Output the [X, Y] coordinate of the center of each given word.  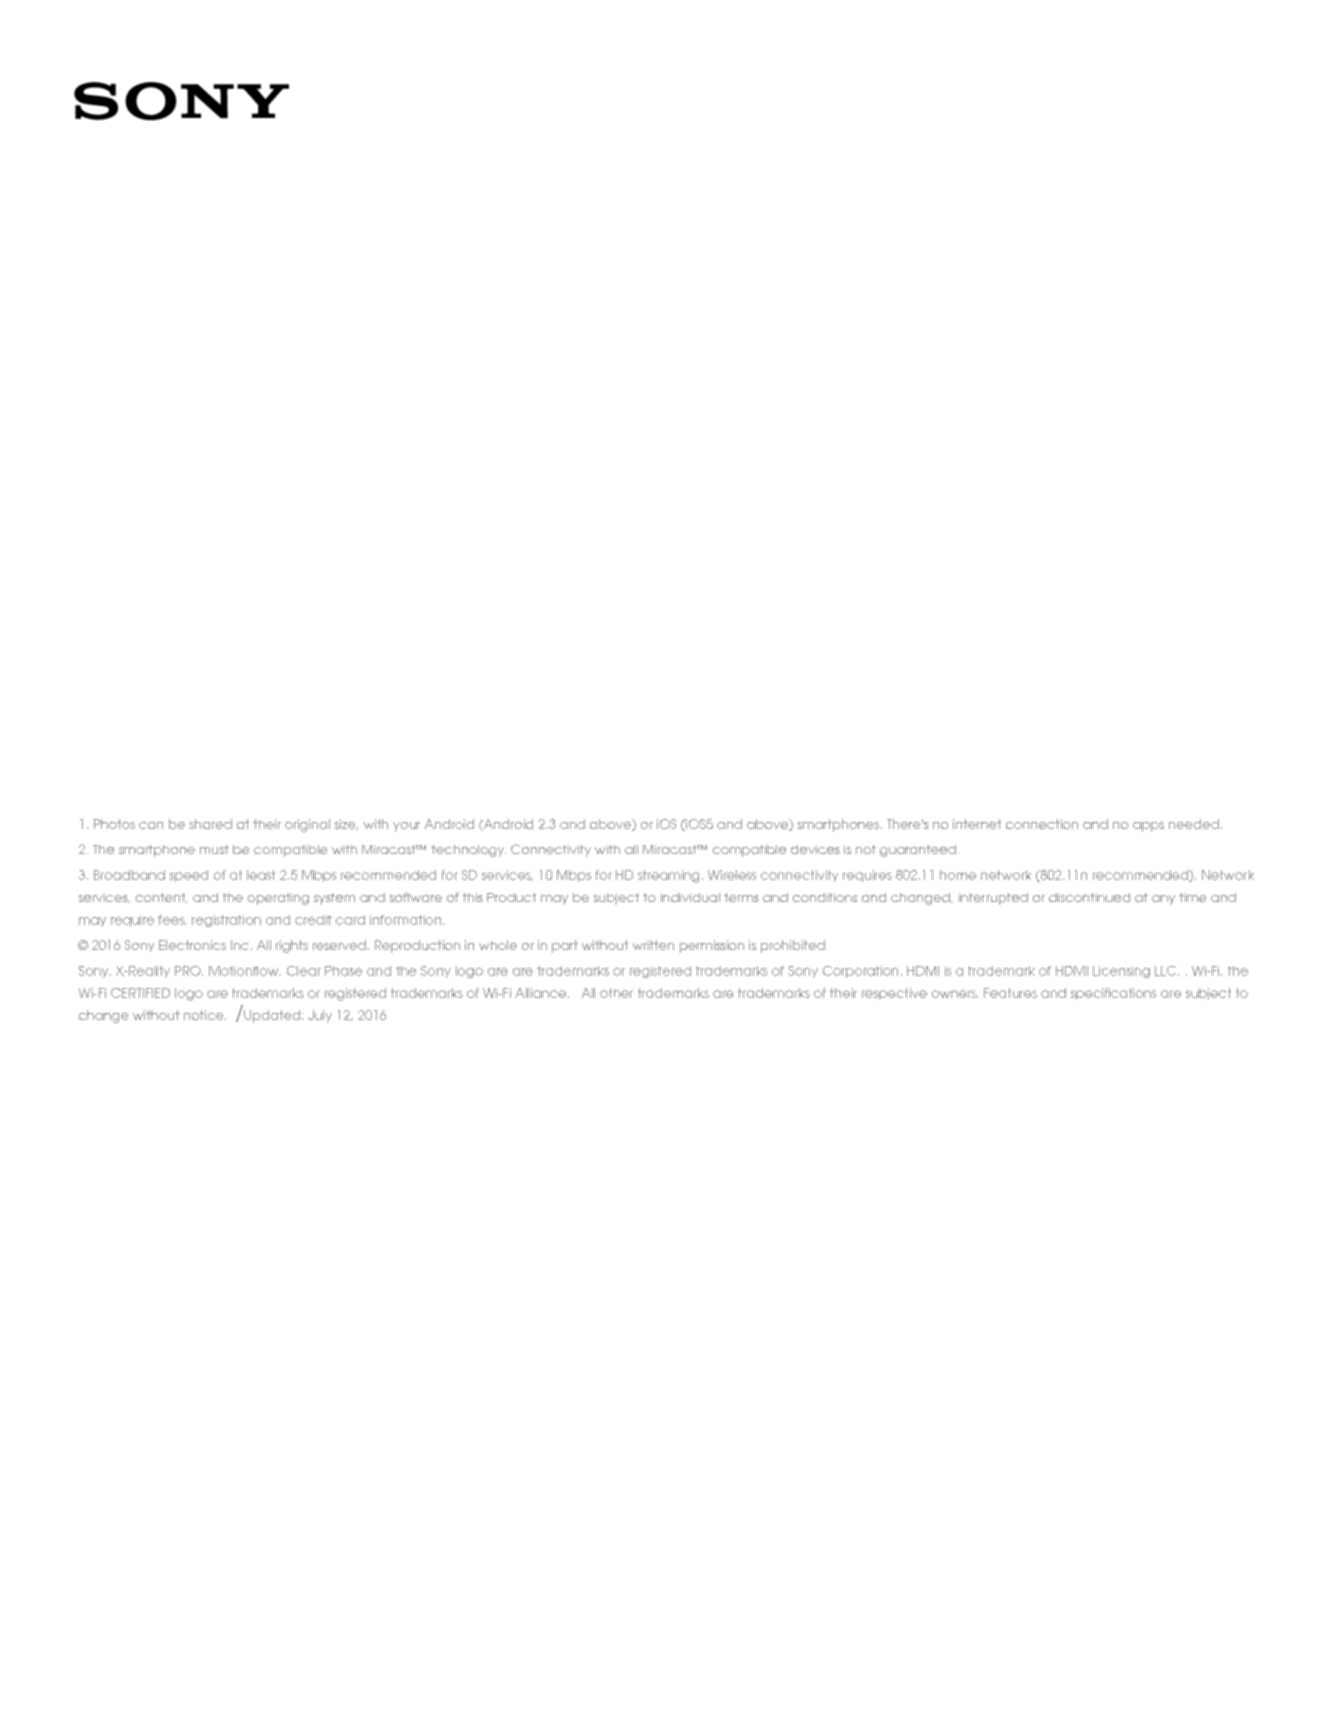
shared [210, 824]
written [653, 945]
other [616, 993]
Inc [239, 945]
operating [278, 899]
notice [205, 1015]
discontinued [1089, 897]
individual [690, 897]
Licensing [1121, 972]
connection [1042, 824]
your [406, 827]
